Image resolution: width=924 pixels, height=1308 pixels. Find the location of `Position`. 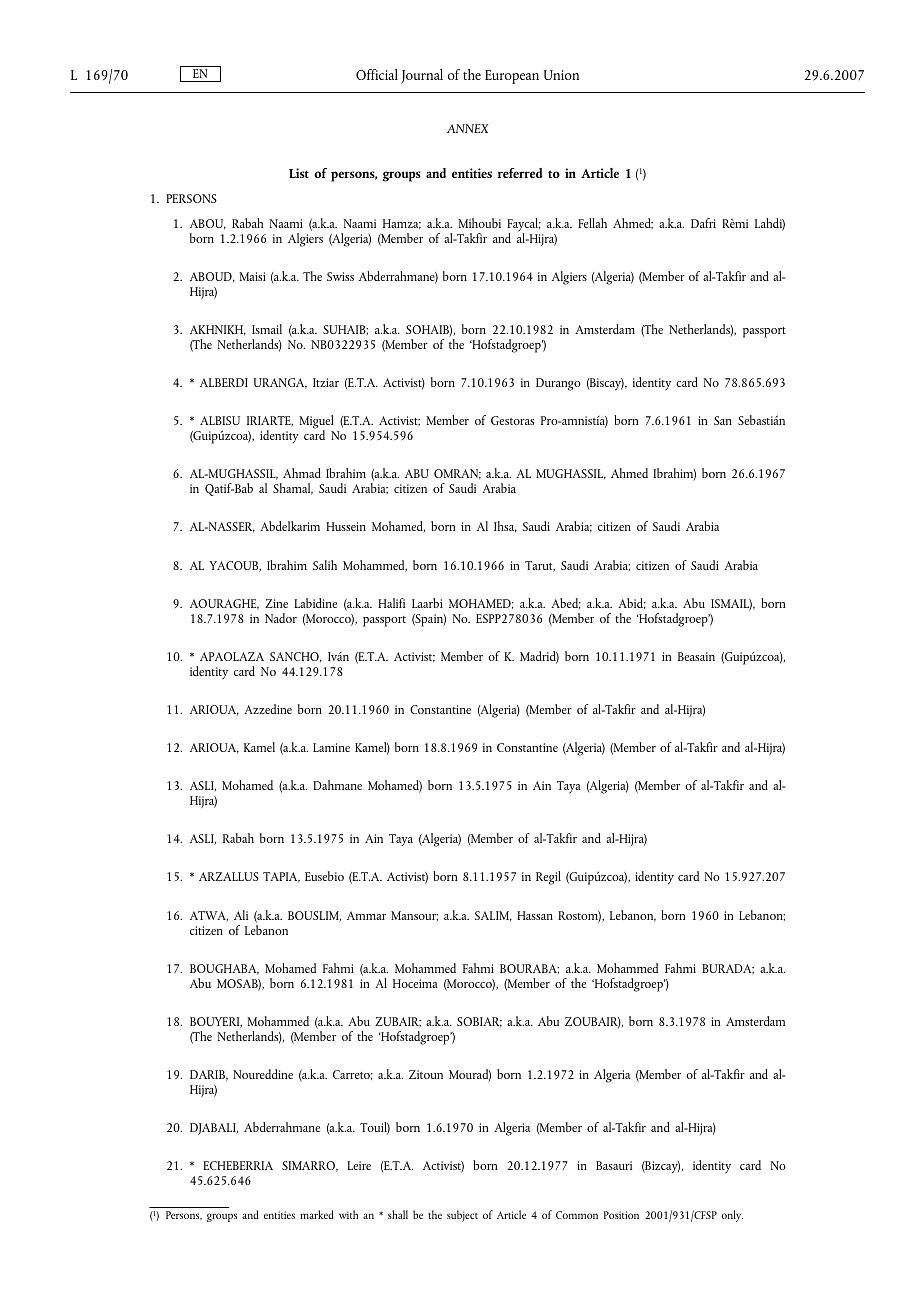

Position is located at coordinates (621, 1215).
